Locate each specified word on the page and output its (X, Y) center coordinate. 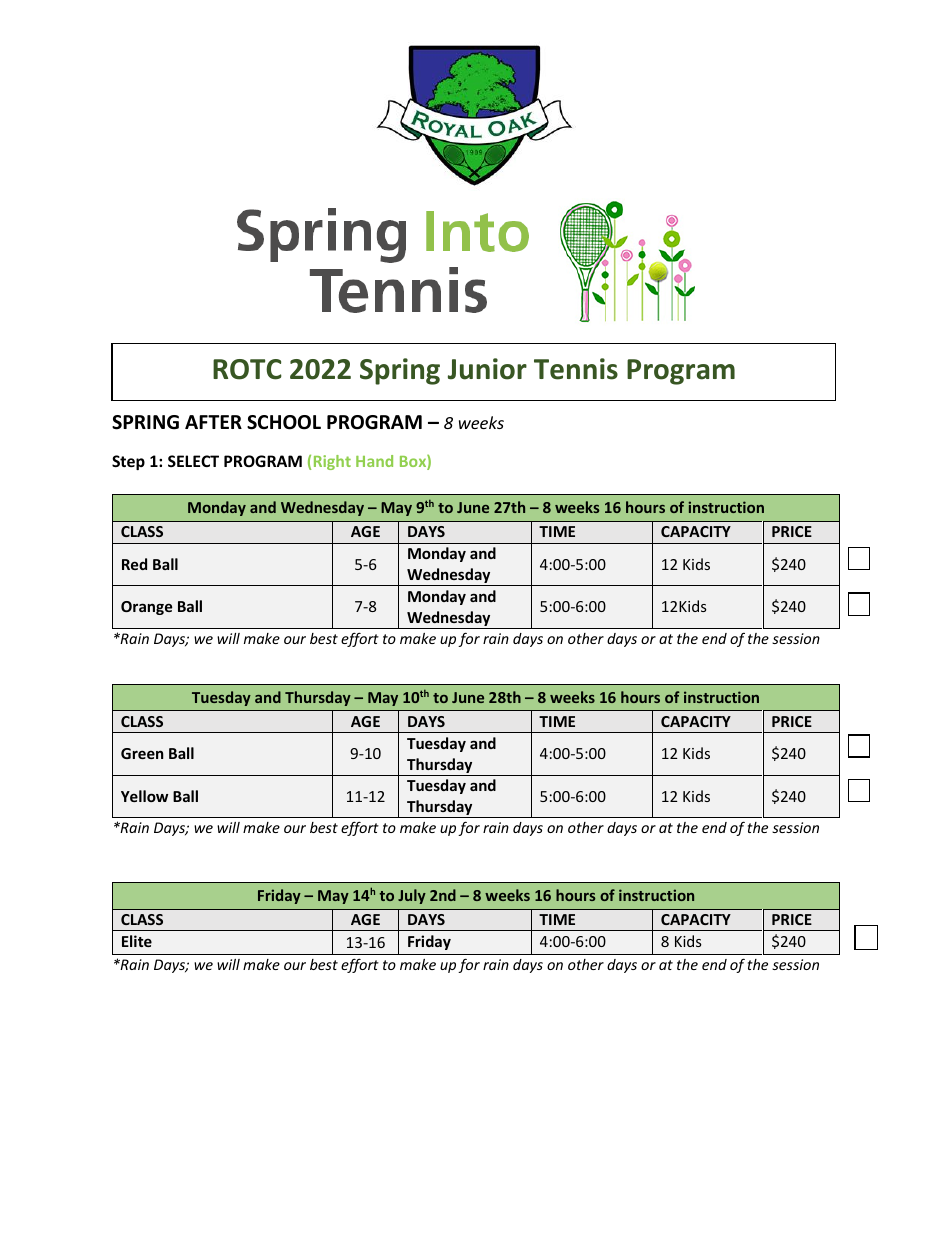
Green (142, 753)
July (412, 896)
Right (332, 462)
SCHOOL (284, 422)
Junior (487, 369)
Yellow (144, 796)
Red (134, 564)
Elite (137, 941)
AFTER (213, 422)
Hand (374, 461)
